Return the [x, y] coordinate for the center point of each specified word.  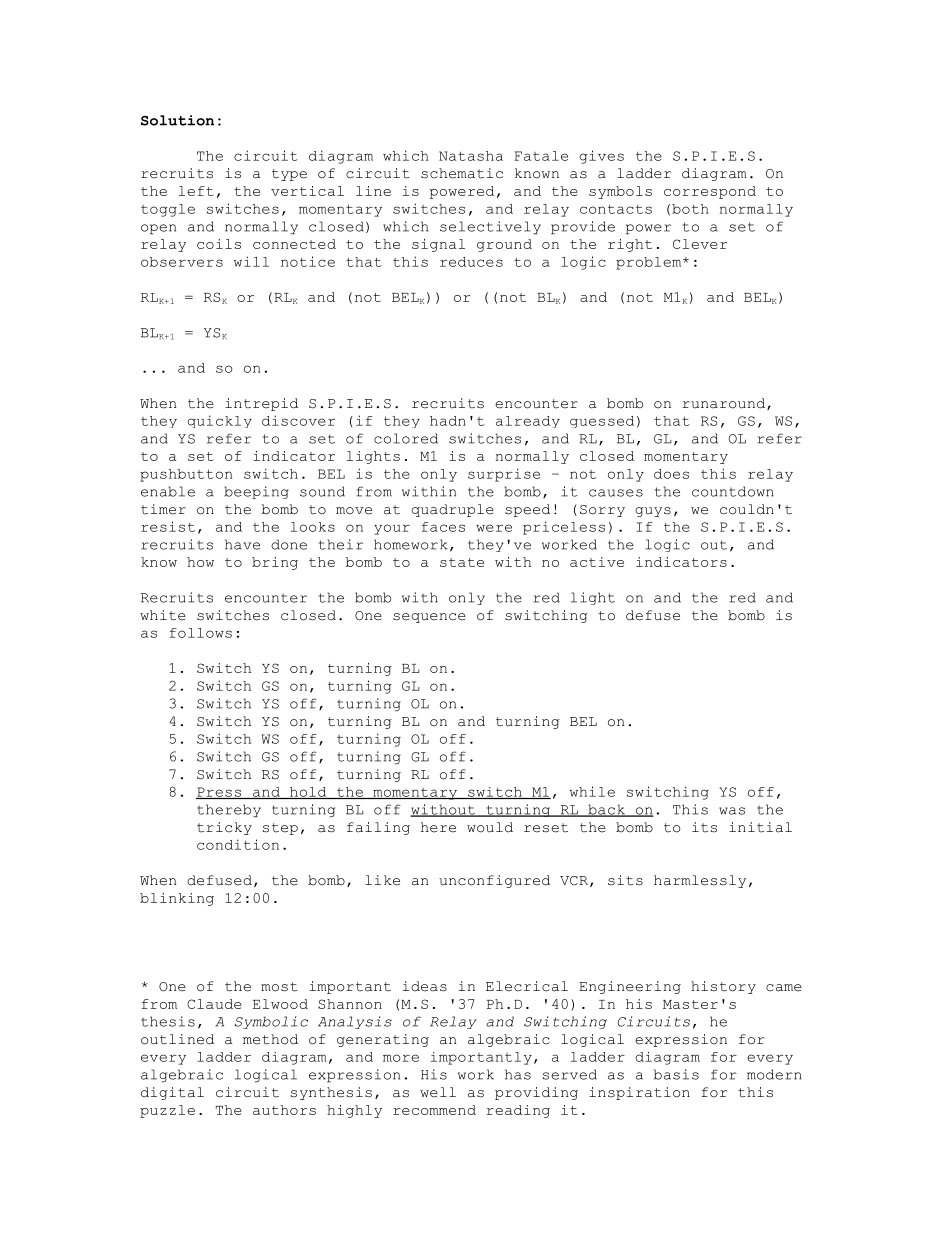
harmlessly [700, 881]
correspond [710, 192]
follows [201, 633]
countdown [733, 491]
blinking [177, 899]
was [732, 811]
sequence [429, 618]
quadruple [452, 510]
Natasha [471, 156]
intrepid [261, 404]
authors [284, 1110]
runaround [725, 404]
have [242, 544]
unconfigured [494, 881]
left [196, 191]
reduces [471, 262]
